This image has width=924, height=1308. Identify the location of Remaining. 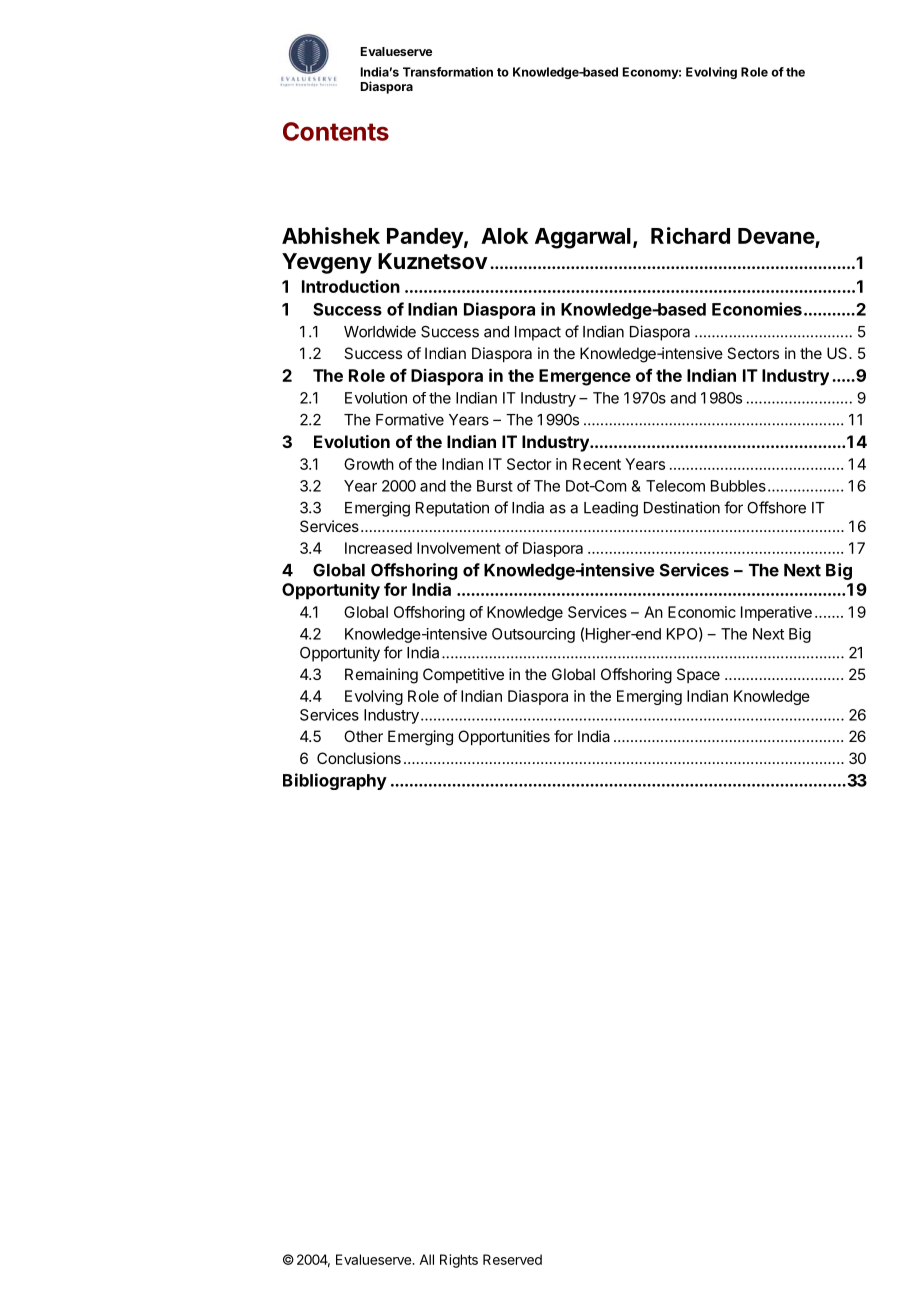
(381, 676).
